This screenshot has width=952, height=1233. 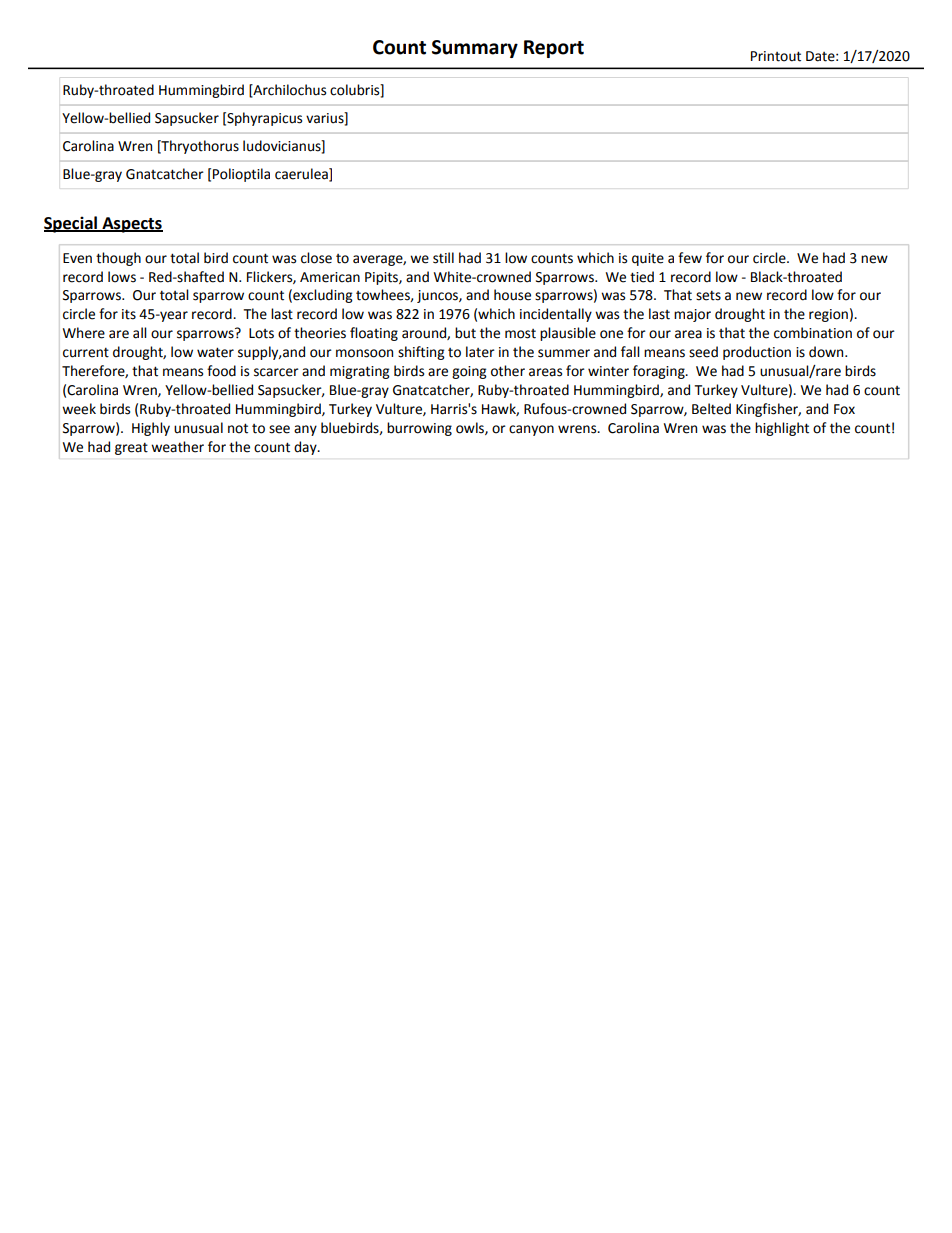 I want to click on though, so click(x=118, y=259).
